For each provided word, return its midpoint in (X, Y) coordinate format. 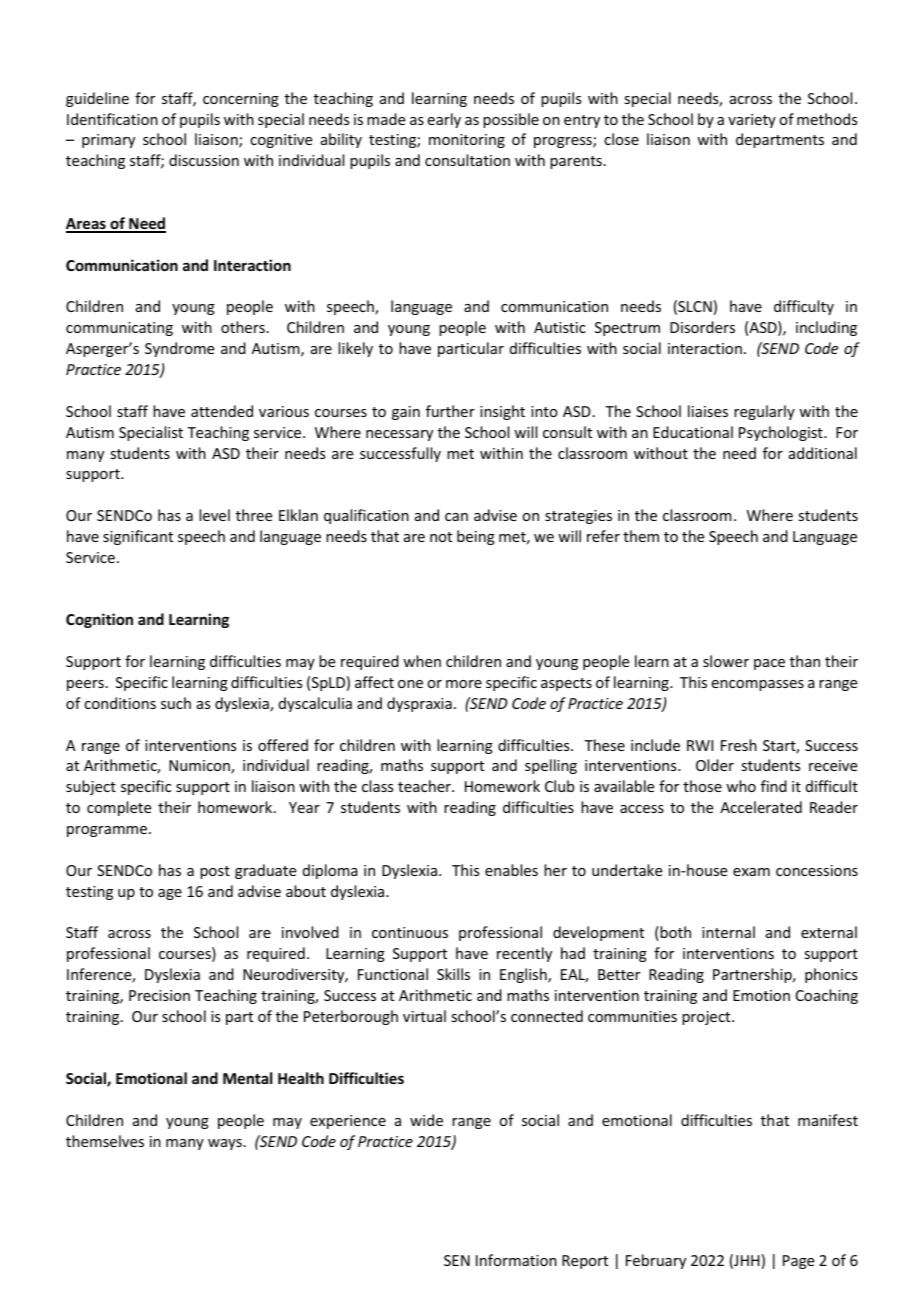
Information (516, 1260)
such (176, 703)
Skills (453, 974)
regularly (764, 412)
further (450, 411)
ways (225, 1144)
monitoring (467, 141)
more (464, 684)
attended (222, 411)
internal (728, 932)
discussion (204, 160)
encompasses (758, 685)
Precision (159, 995)
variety (752, 121)
